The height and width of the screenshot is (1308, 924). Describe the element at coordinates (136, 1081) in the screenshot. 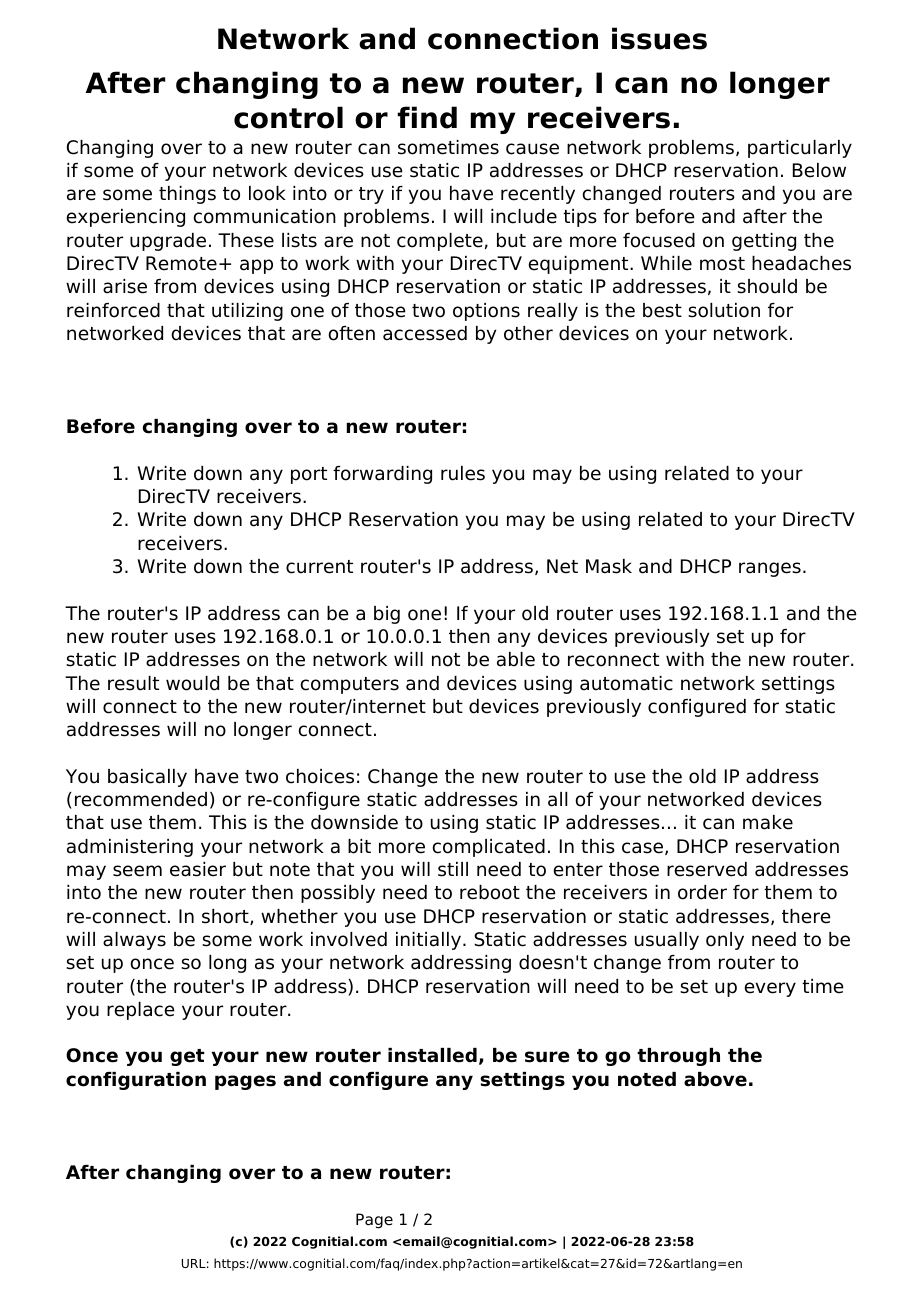

I see `configuration` at that location.
